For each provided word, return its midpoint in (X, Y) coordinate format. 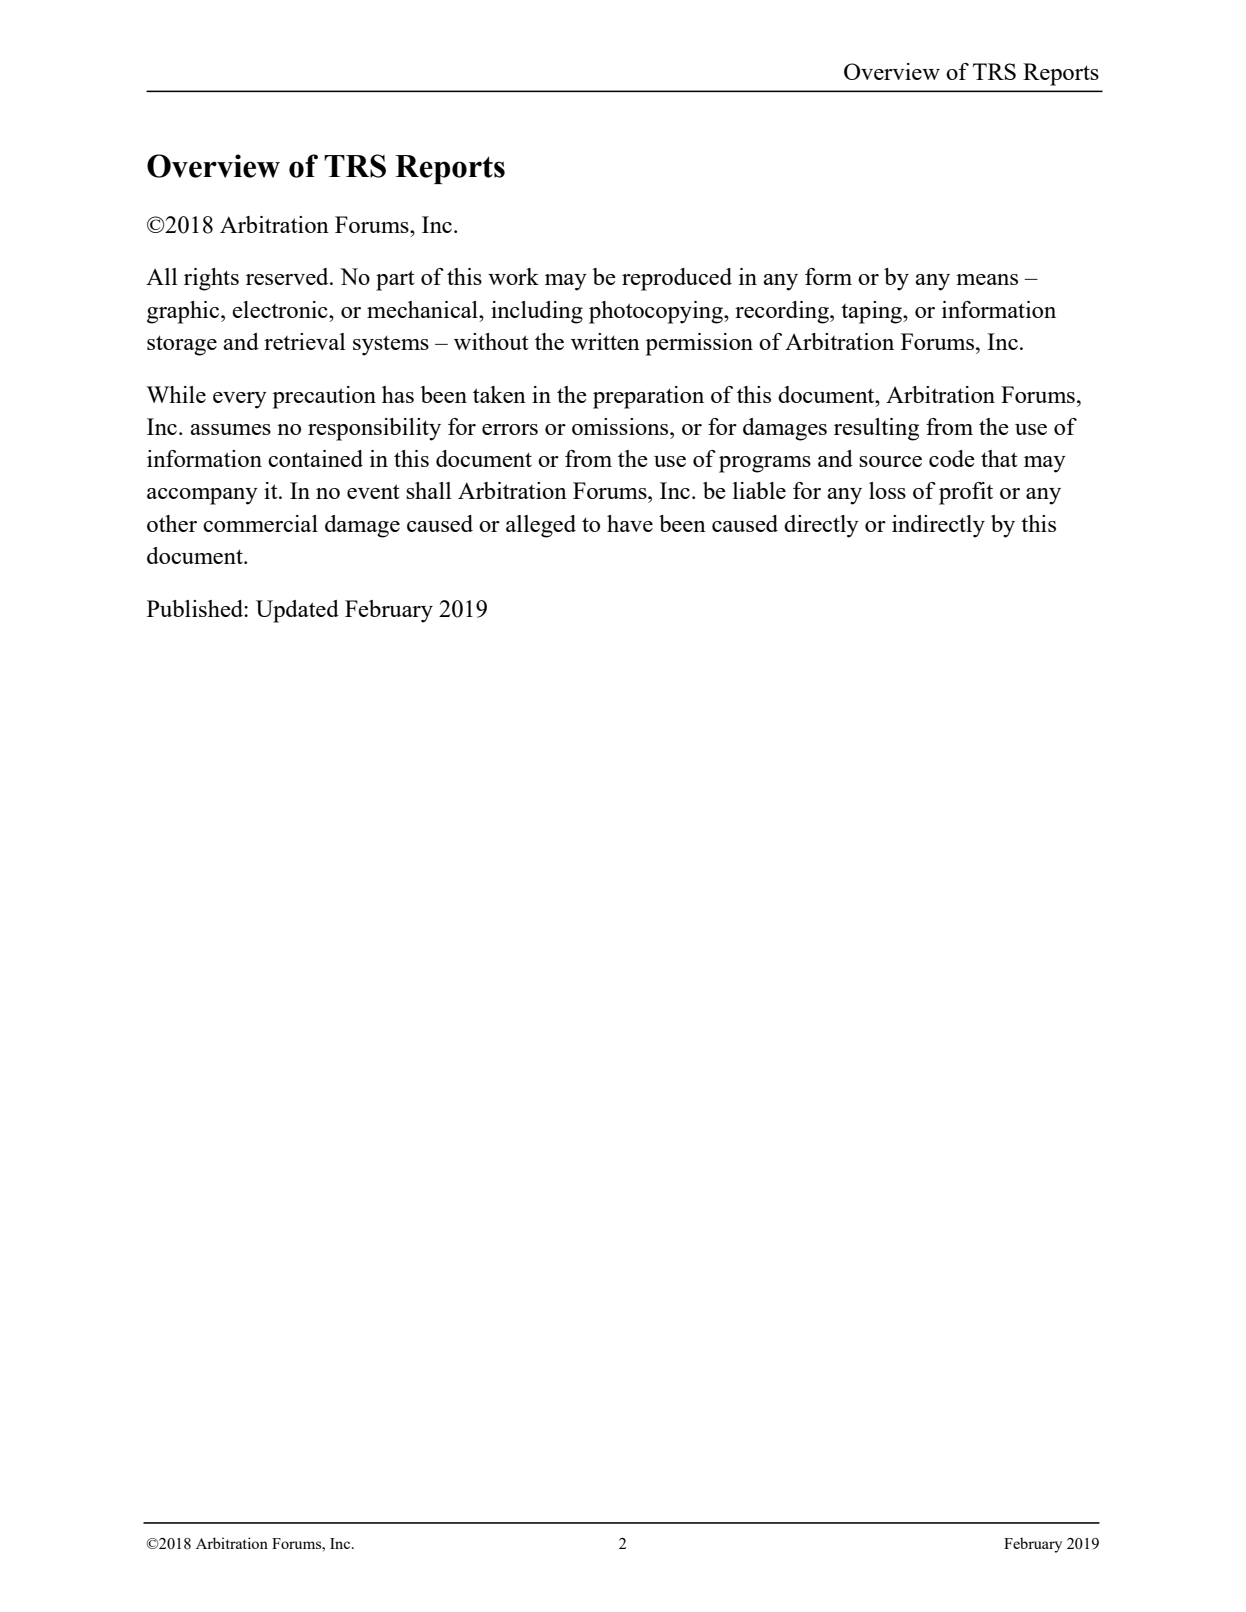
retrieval (304, 341)
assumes (230, 429)
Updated (297, 611)
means (987, 279)
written (605, 341)
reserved (288, 276)
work (513, 276)
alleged (541, 526)
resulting (876, 429)
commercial (260, 523)
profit (966, 493)
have (630, 523)
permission (699, 344)
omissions (621, 426)
